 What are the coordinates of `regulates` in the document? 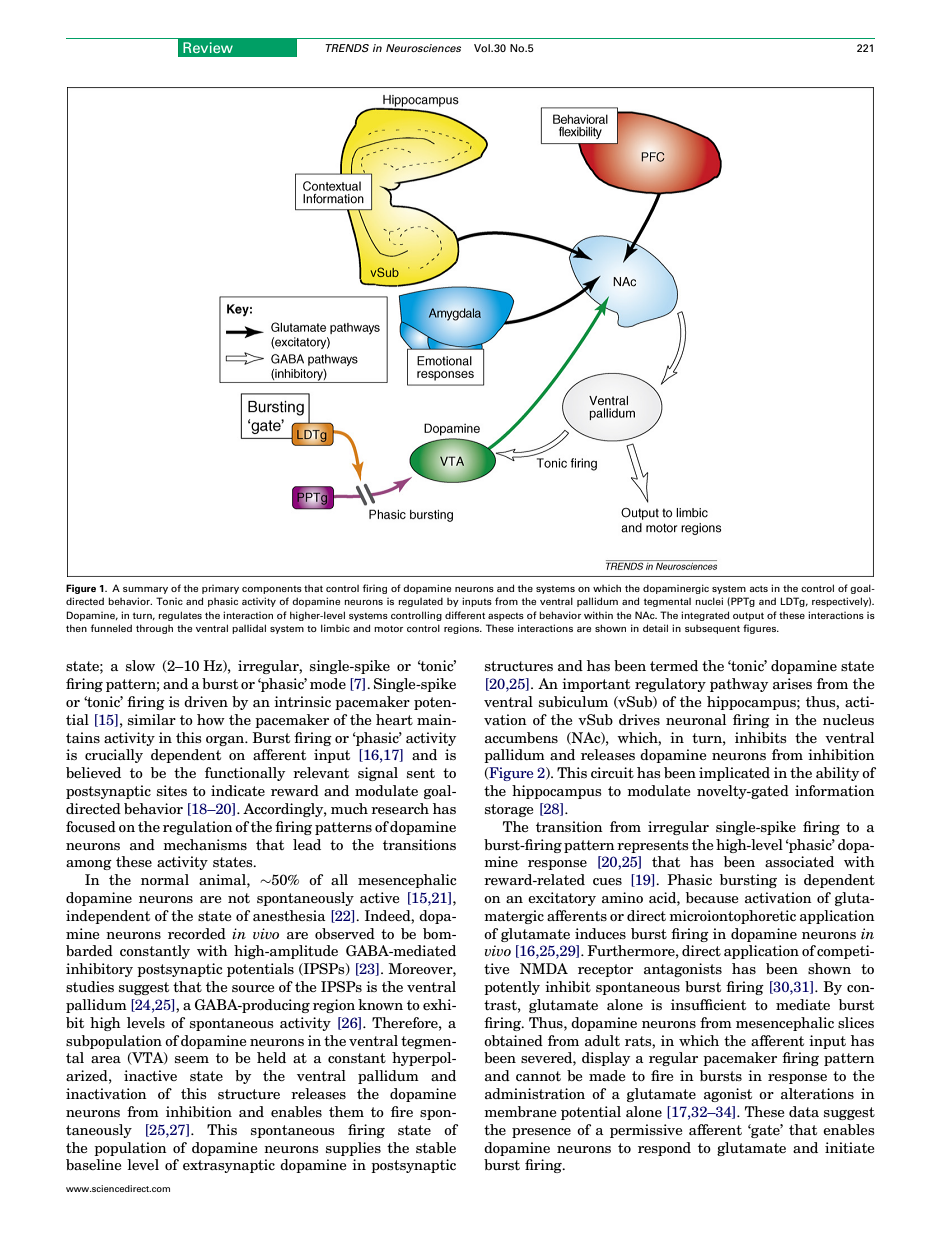 It's located at (180, 616).
